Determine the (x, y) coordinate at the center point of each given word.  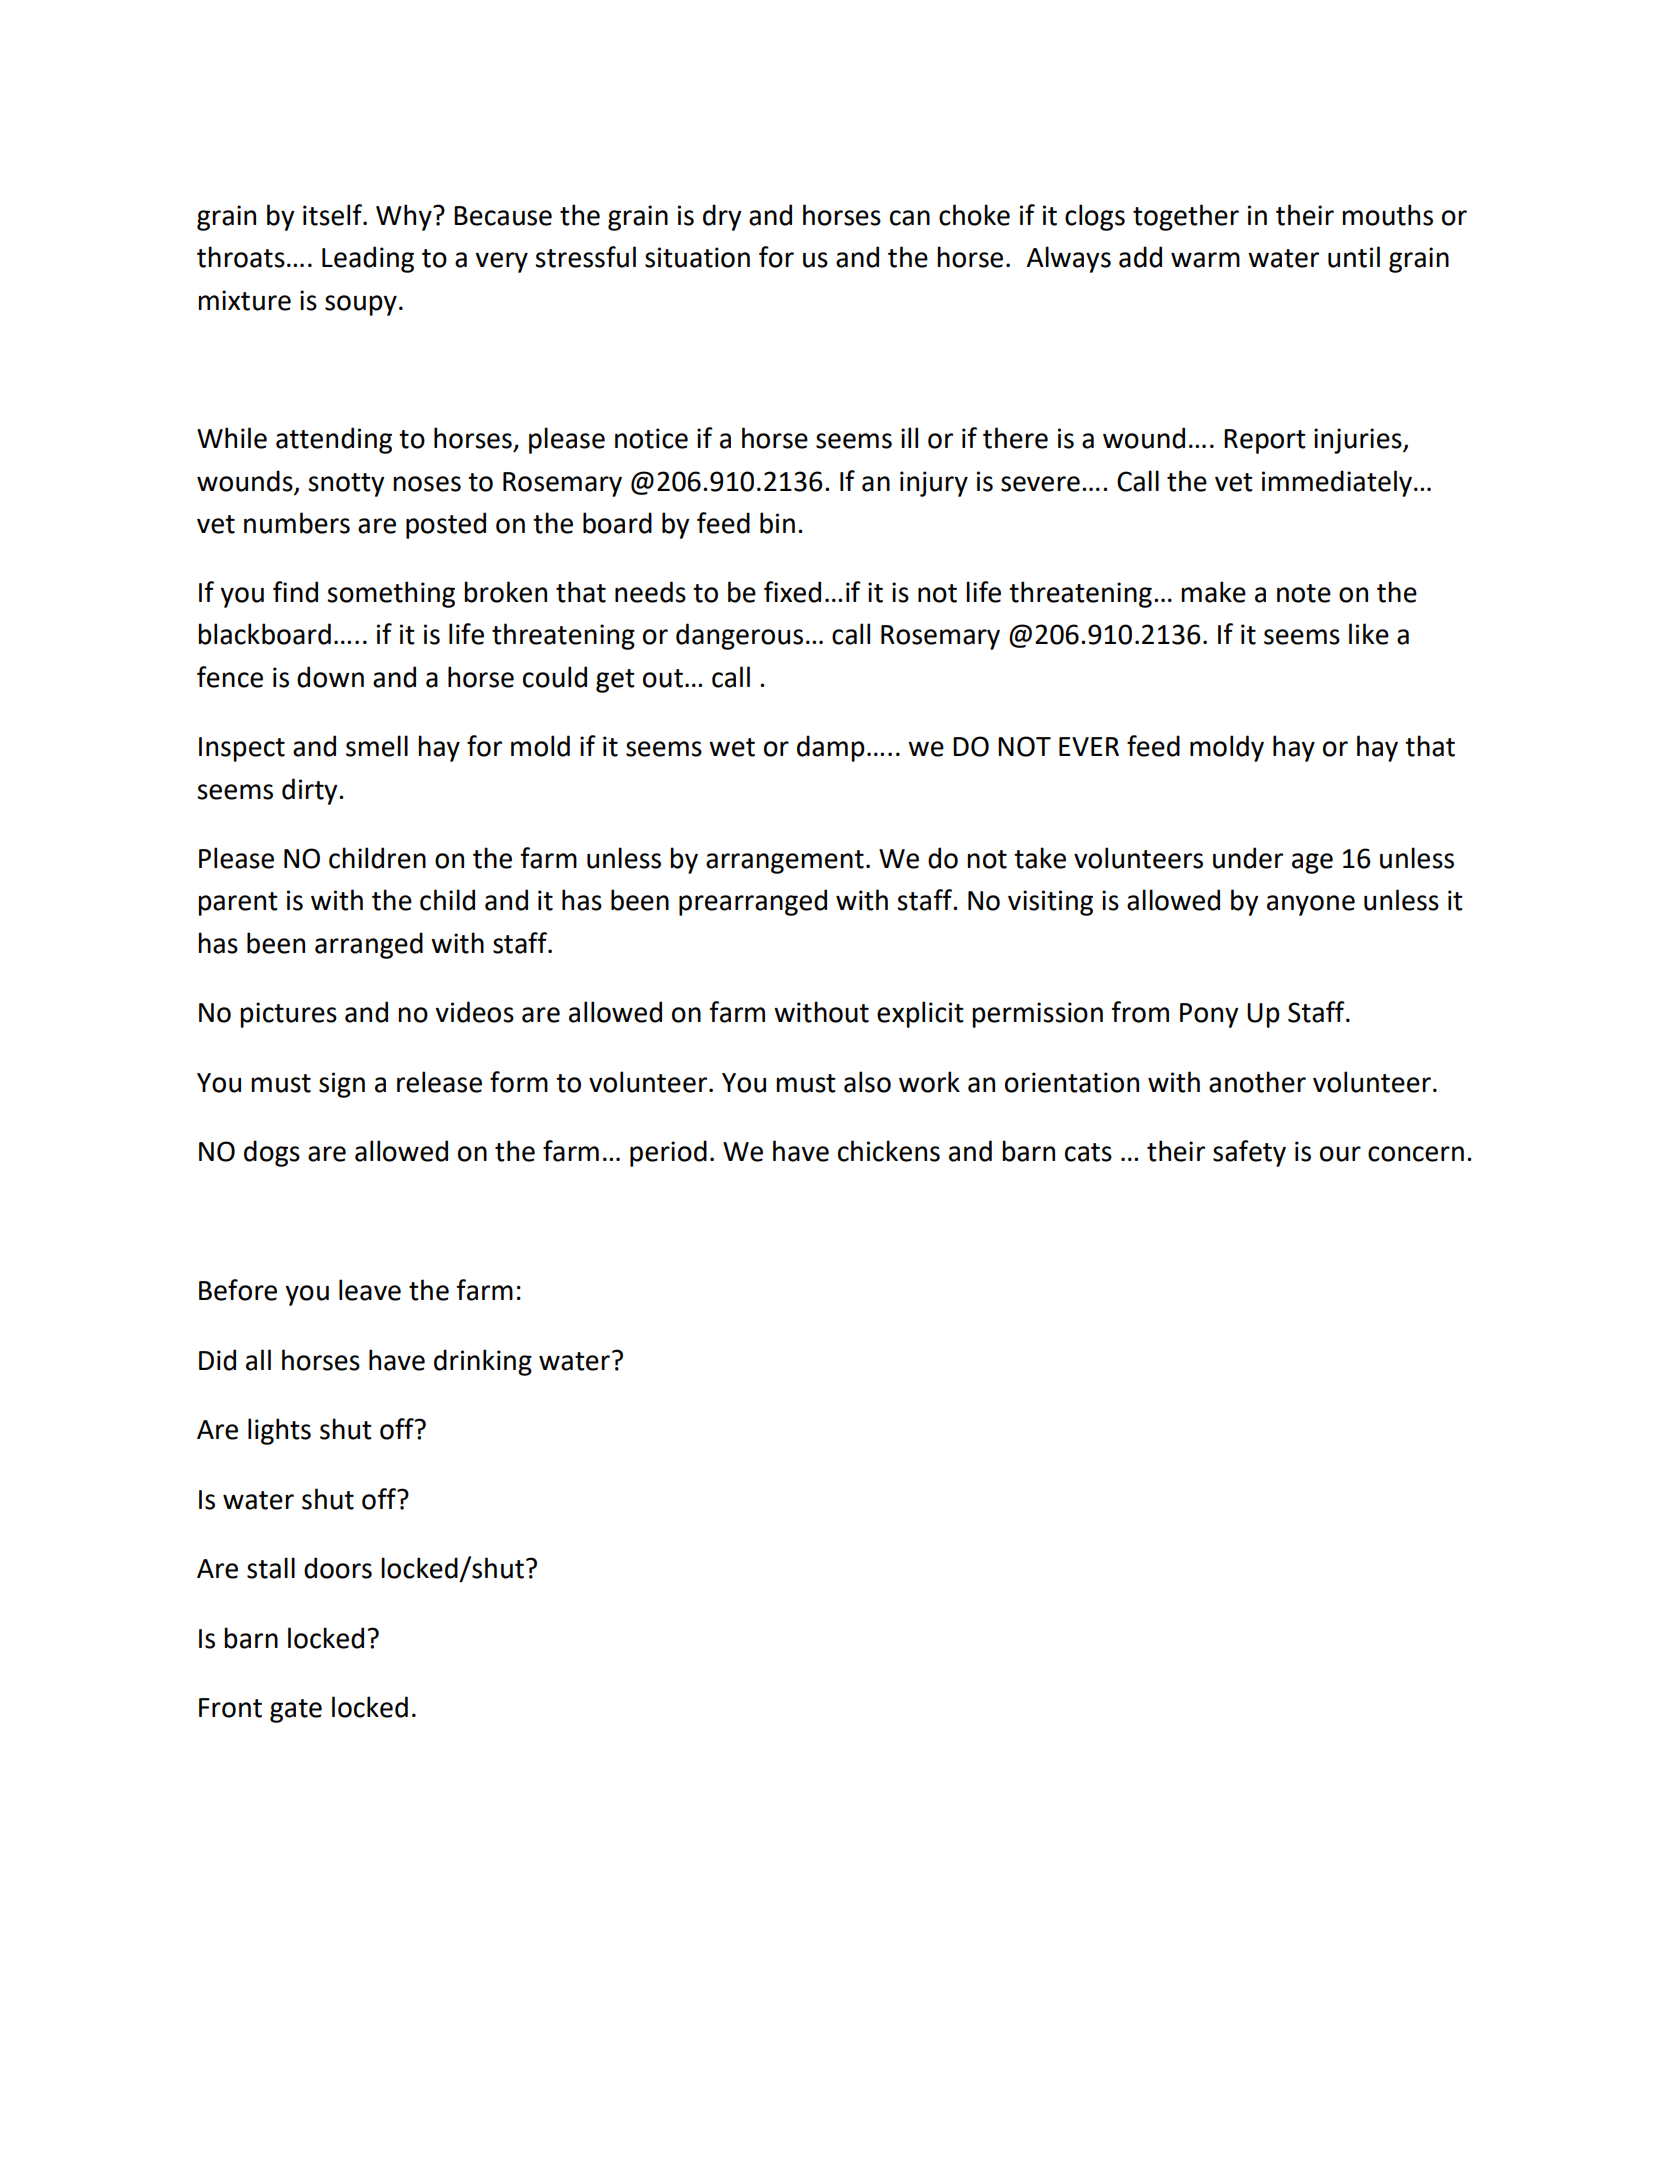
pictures (288, 1015)
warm (1205, 260)
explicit (920, 1014)
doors (338, 1568)
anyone (1311, 905)
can (910, 218)
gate (296, 1711)
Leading (368, 259)
